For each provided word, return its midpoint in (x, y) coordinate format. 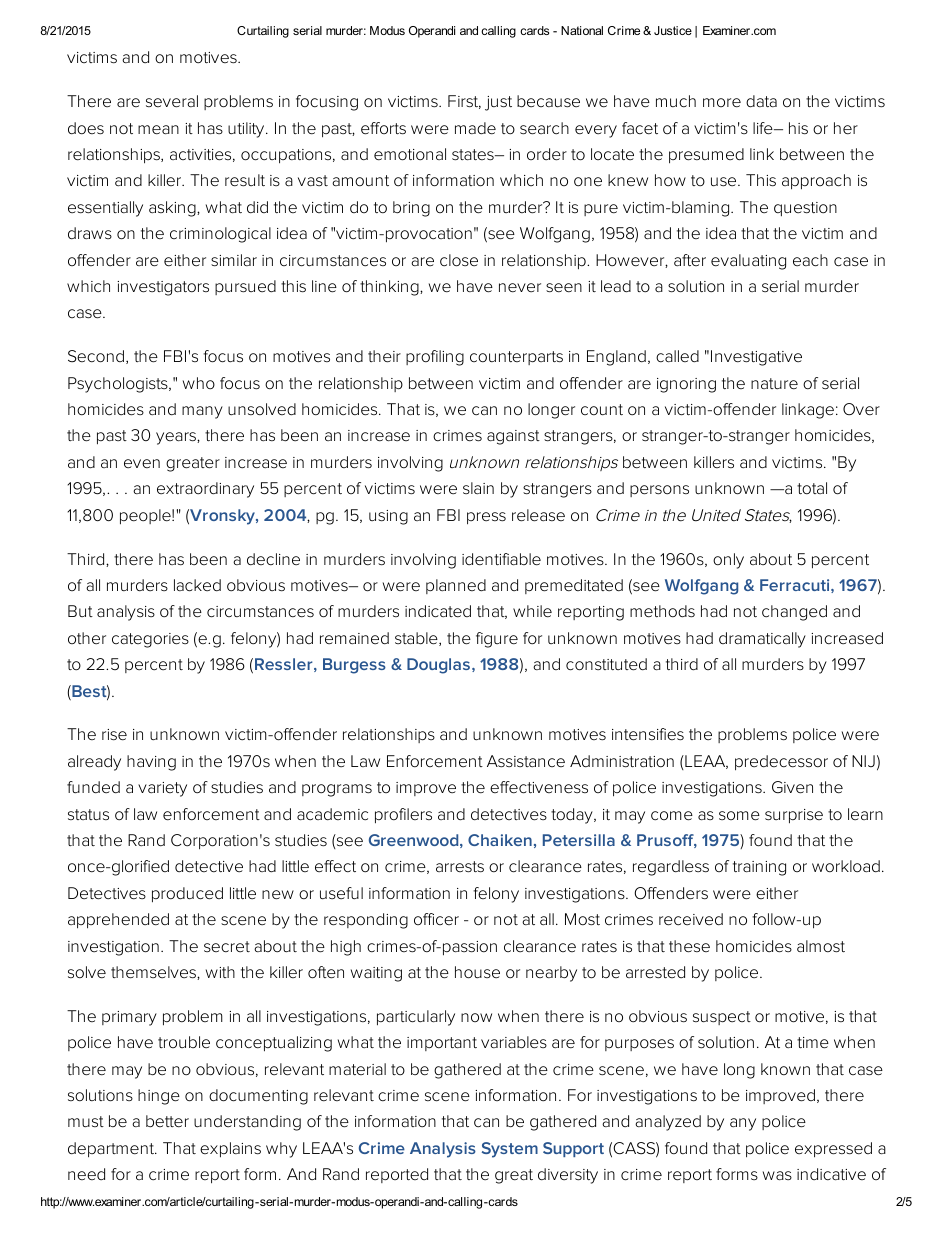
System (510, 1150)
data (761, 101)
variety (162, 789)
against (513, 437)
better (167, 1121)
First (464, 102)
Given (792, 787)
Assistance (526, 761)
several (172, 101)
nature (774, 384)
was (777, 1175)
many (202, 412)
